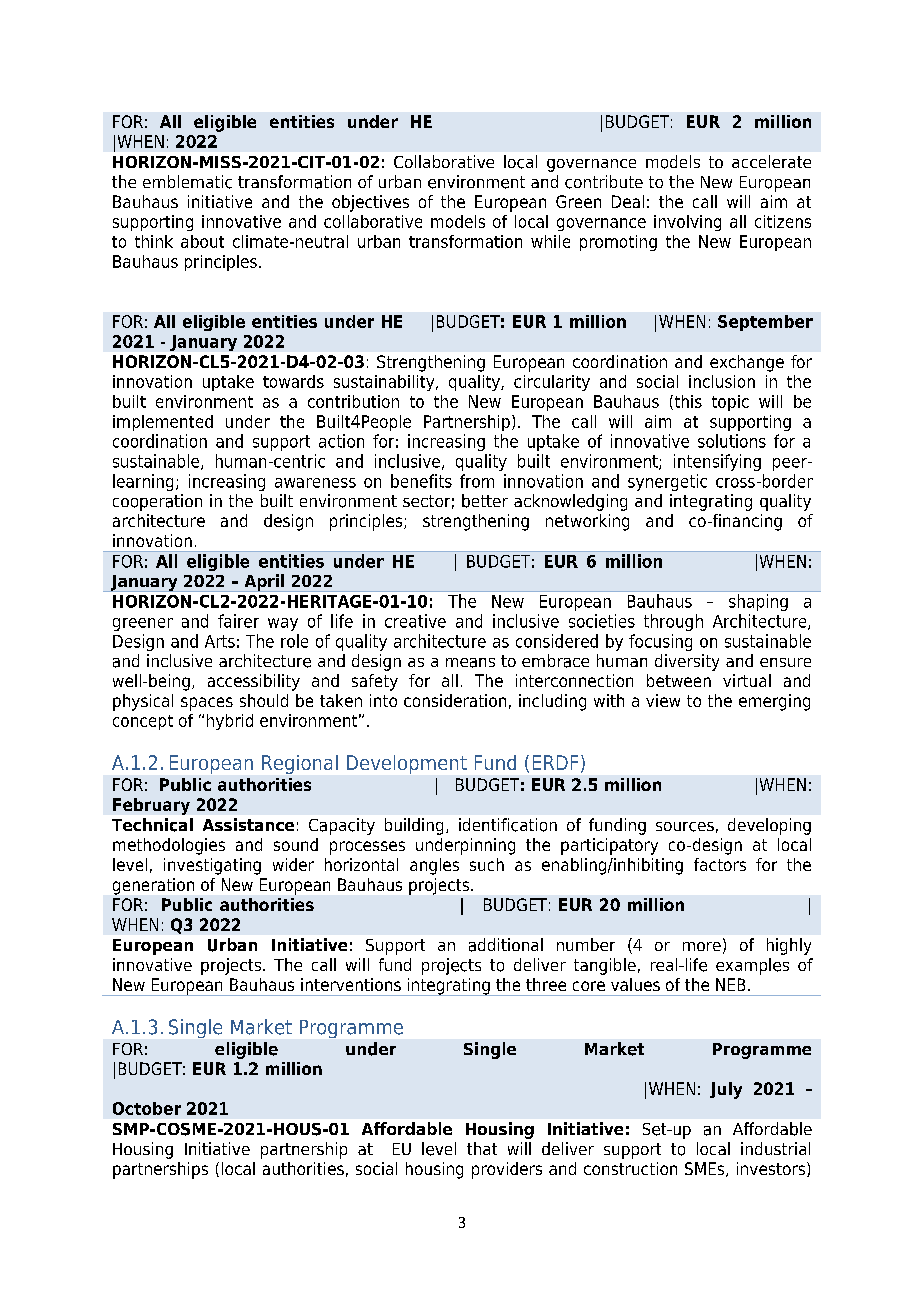 This page has height=1308, width=924. Describe the element at coordinates (687, 223) in the page. I see `involving` at that location.
